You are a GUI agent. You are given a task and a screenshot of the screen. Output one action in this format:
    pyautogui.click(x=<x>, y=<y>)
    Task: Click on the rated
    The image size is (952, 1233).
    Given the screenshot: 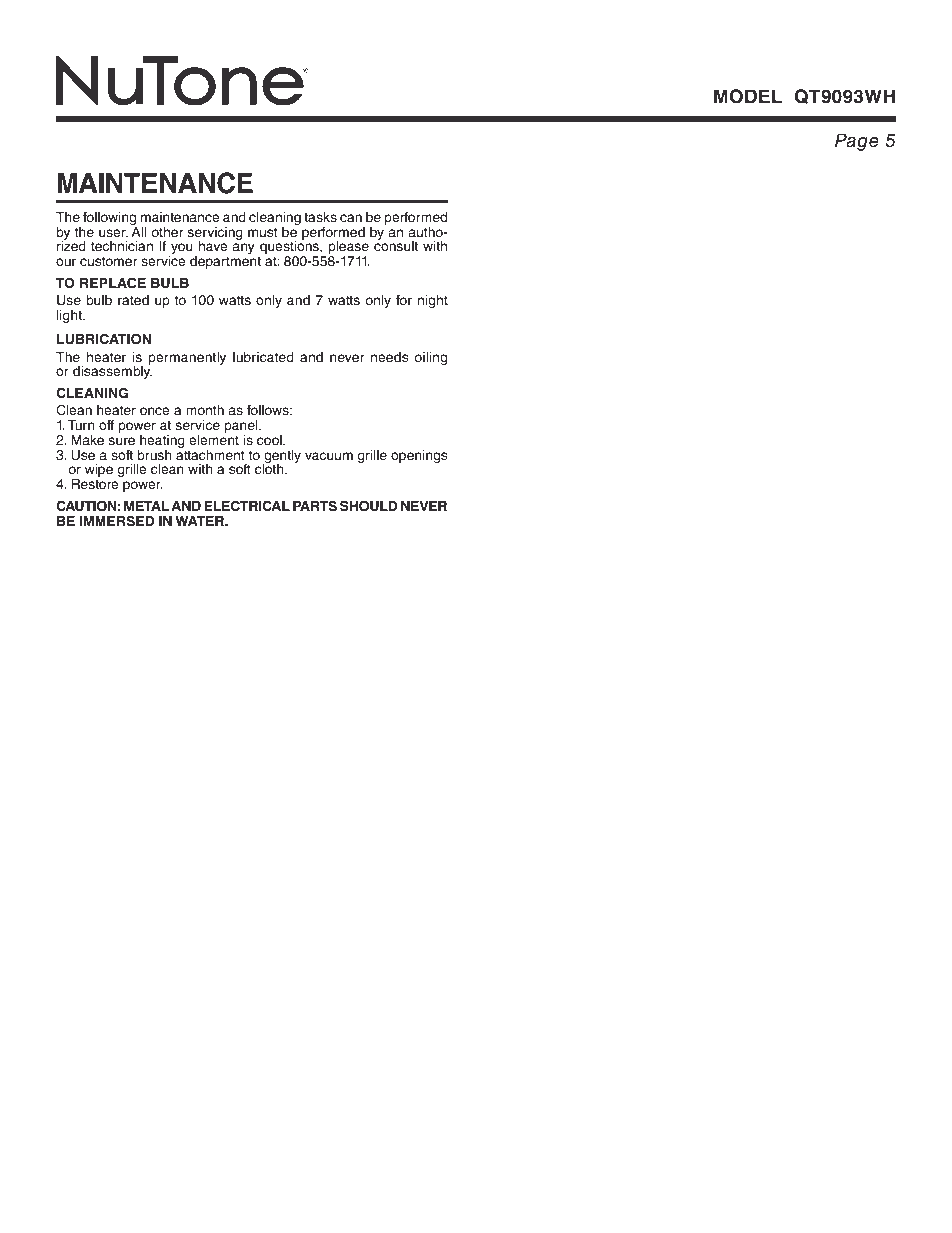 What is the action you would take?
    pyautogui.click(x=133, y=300)
